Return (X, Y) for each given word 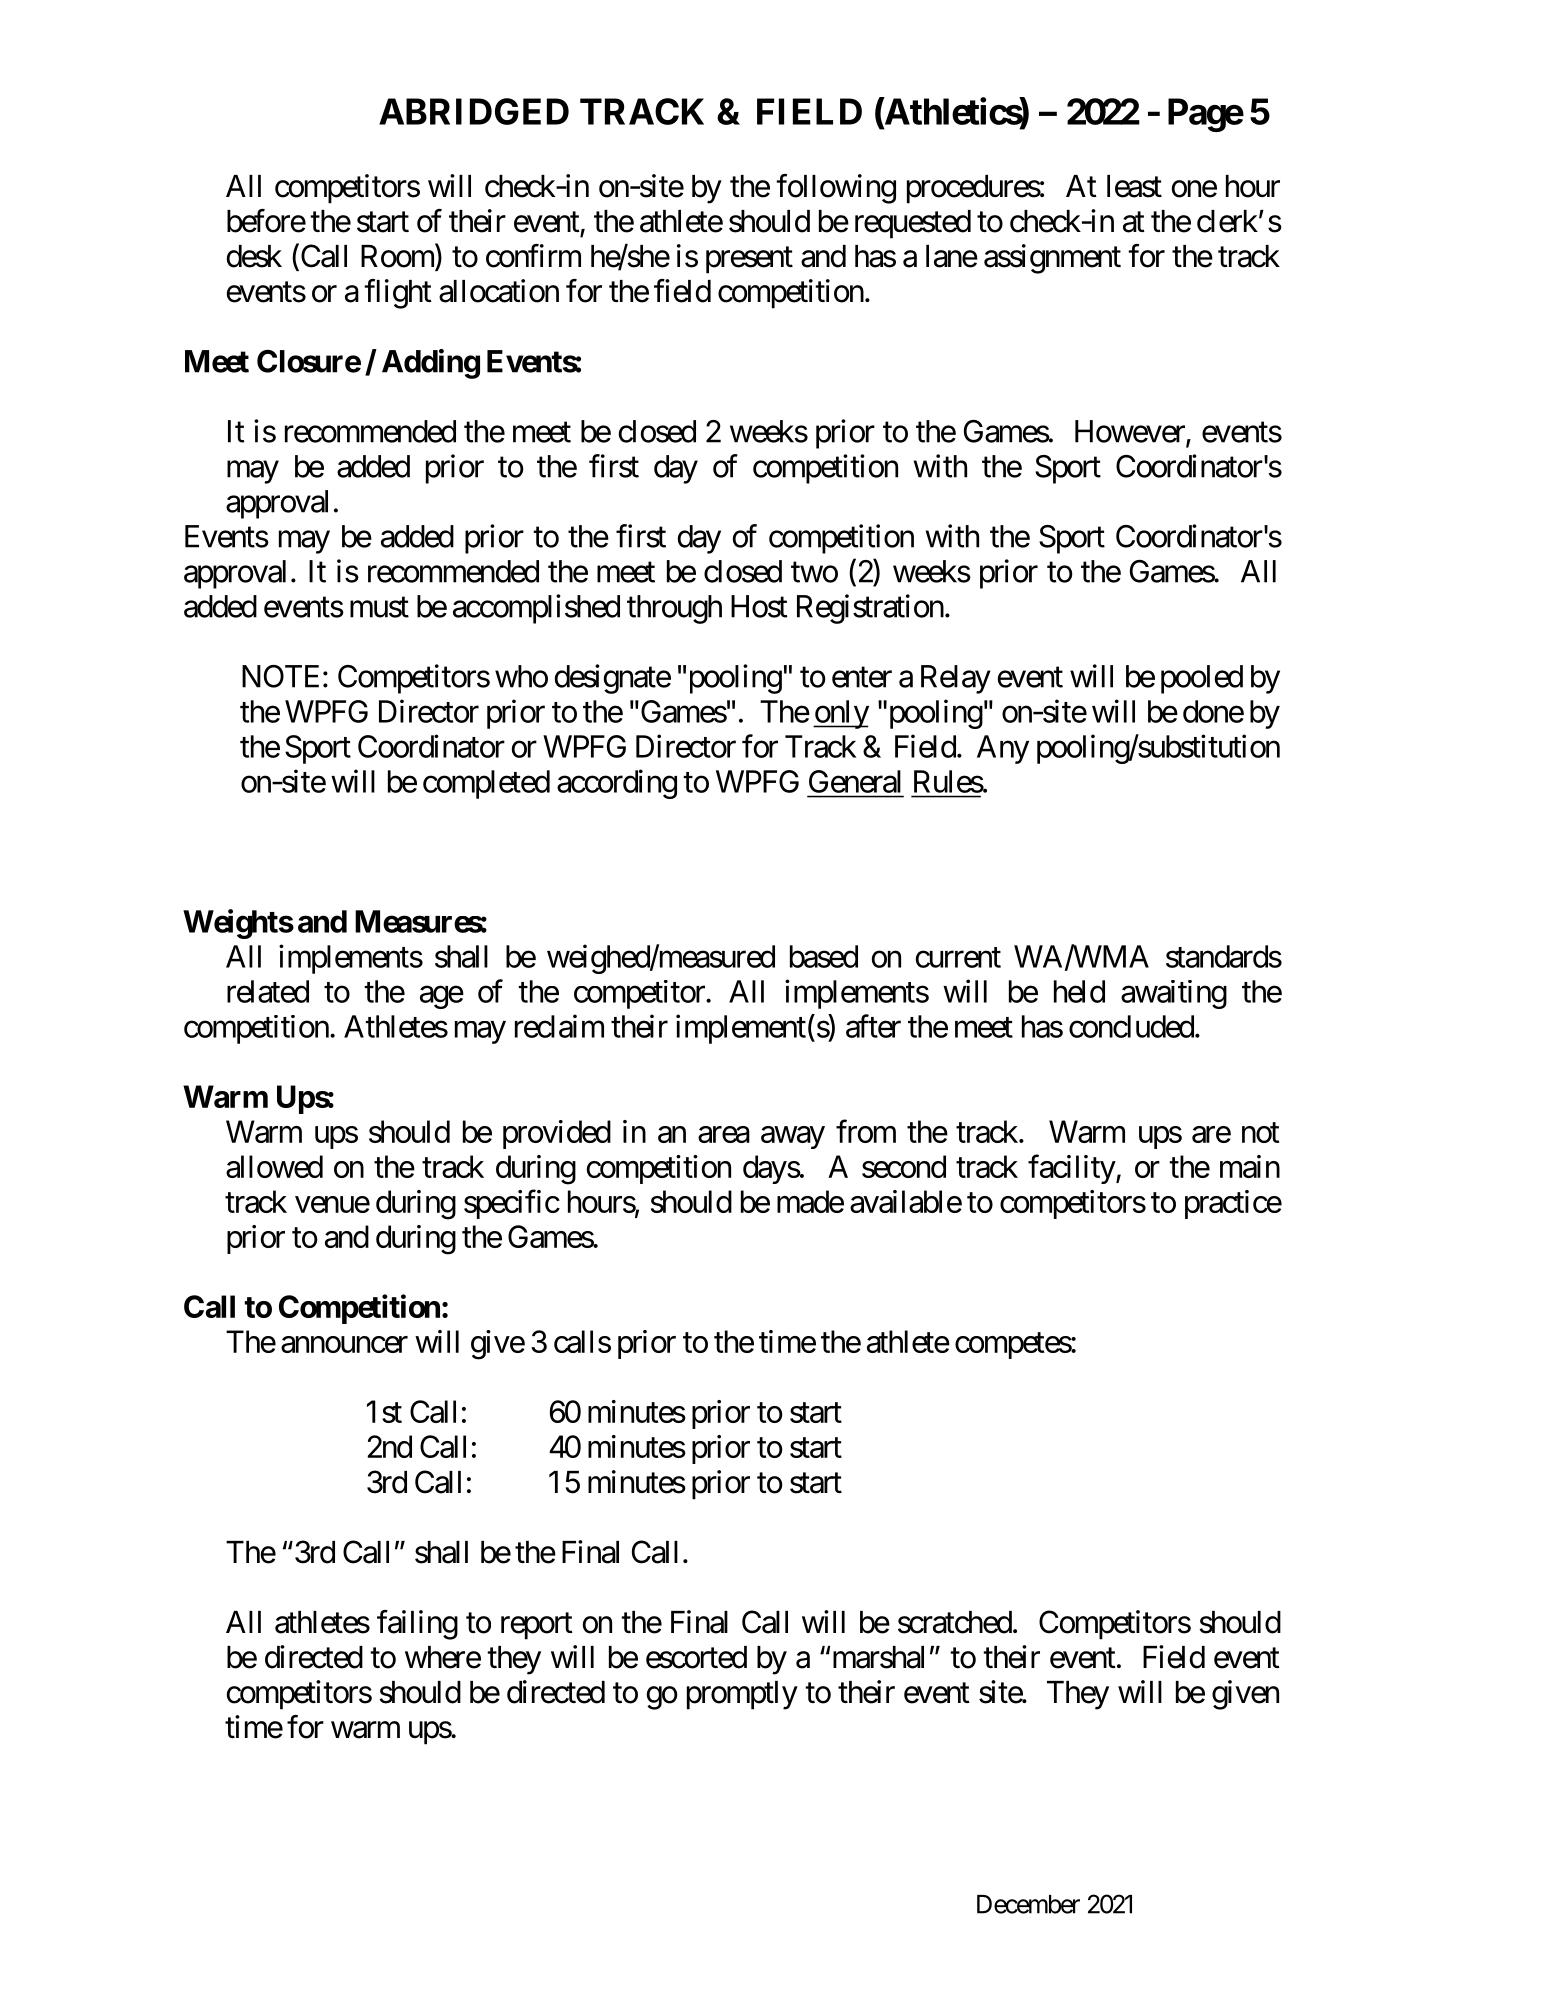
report (537, 1626)
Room (398, 257)
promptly (742, 1695)
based (824, 956)
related (268, 991)
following (836, 189)
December (1028, 1904)
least (1134, 186)
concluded (1131, 1026)
